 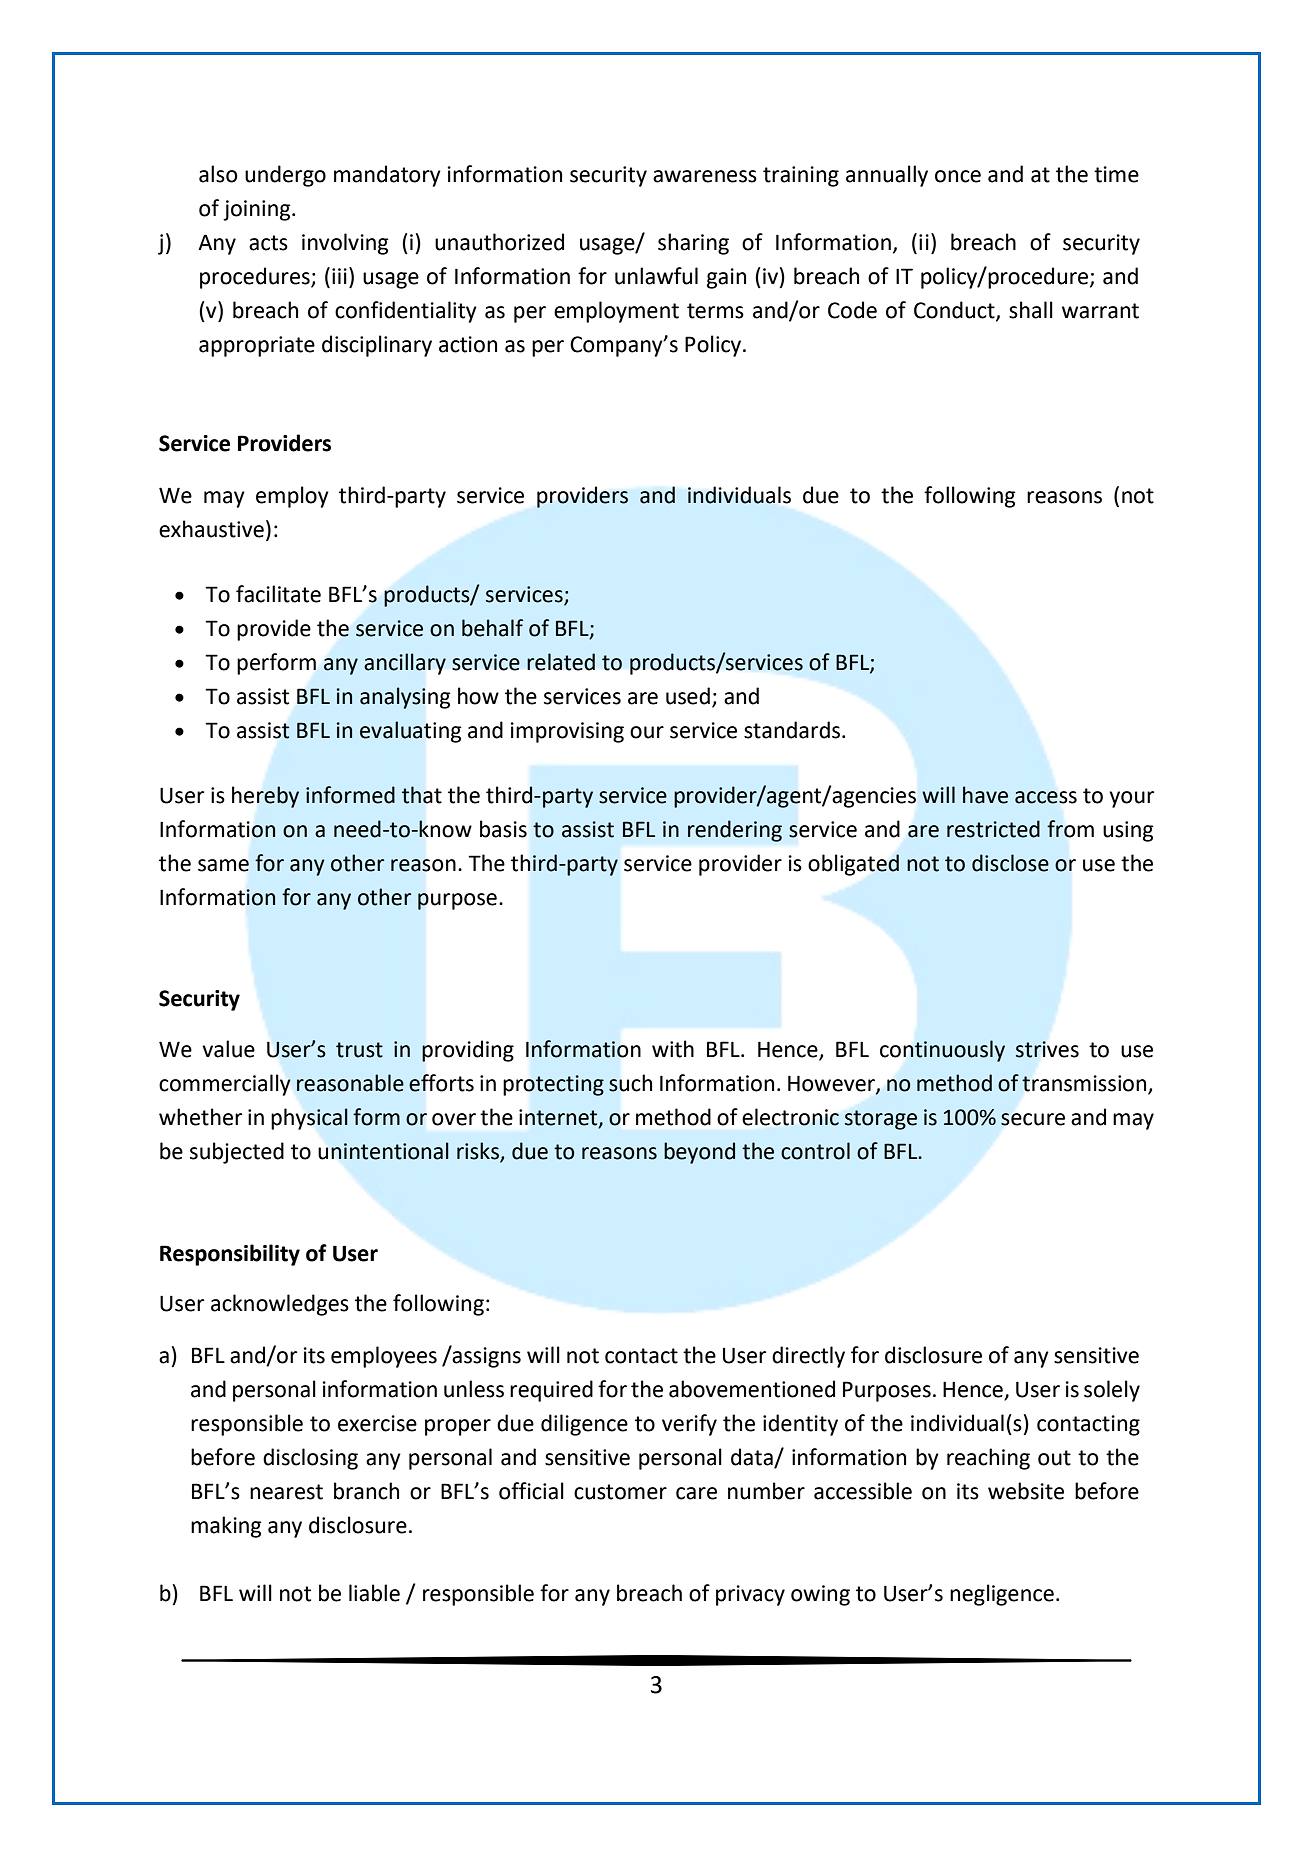 I want to click on facilitate, so click(x=278, y=594).
